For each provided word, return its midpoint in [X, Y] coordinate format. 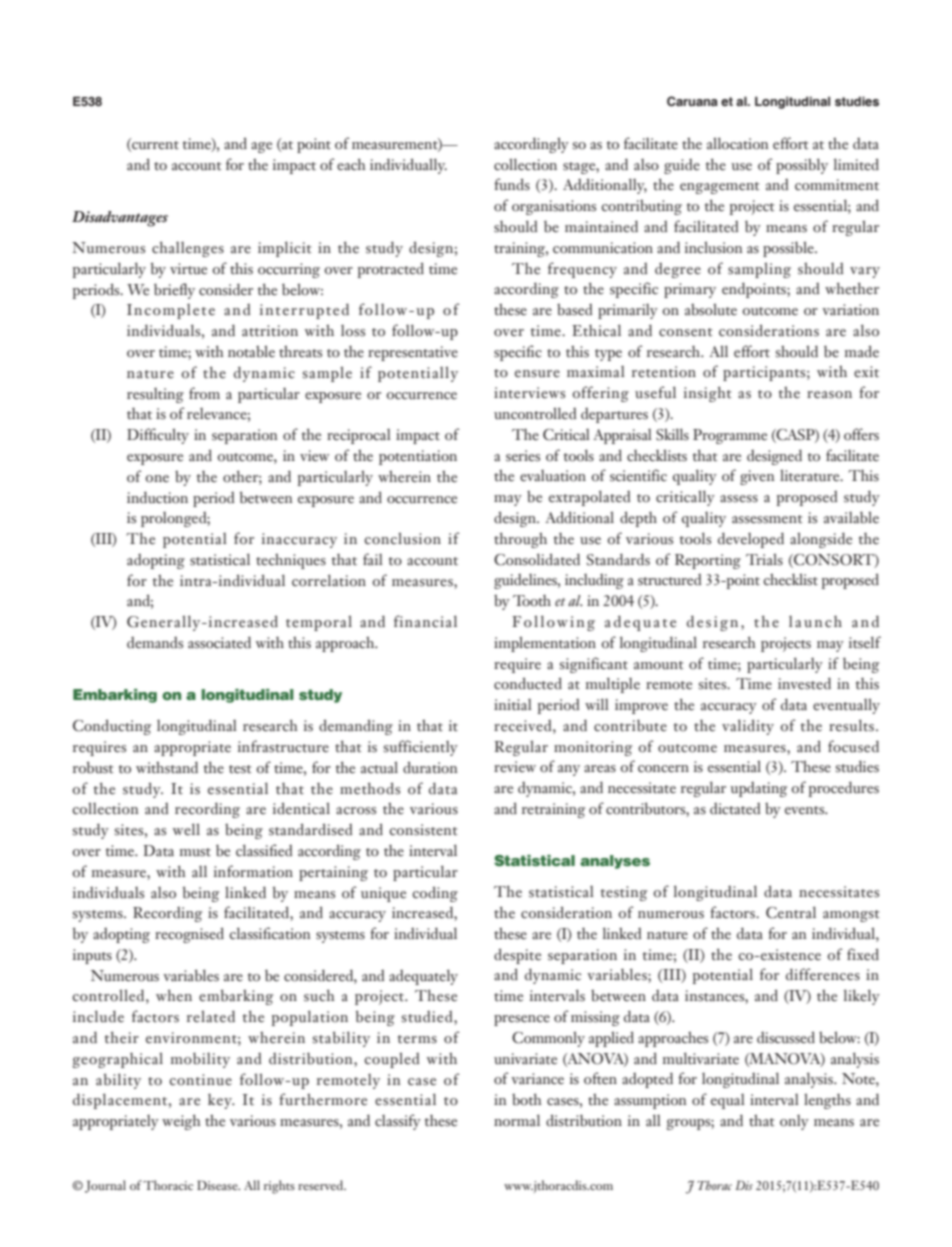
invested [804, 683]
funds [512, 184]
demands [155, 643]
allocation [738, 143]
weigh [181, 1122]
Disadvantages [120, 219]
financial [425, 621]
